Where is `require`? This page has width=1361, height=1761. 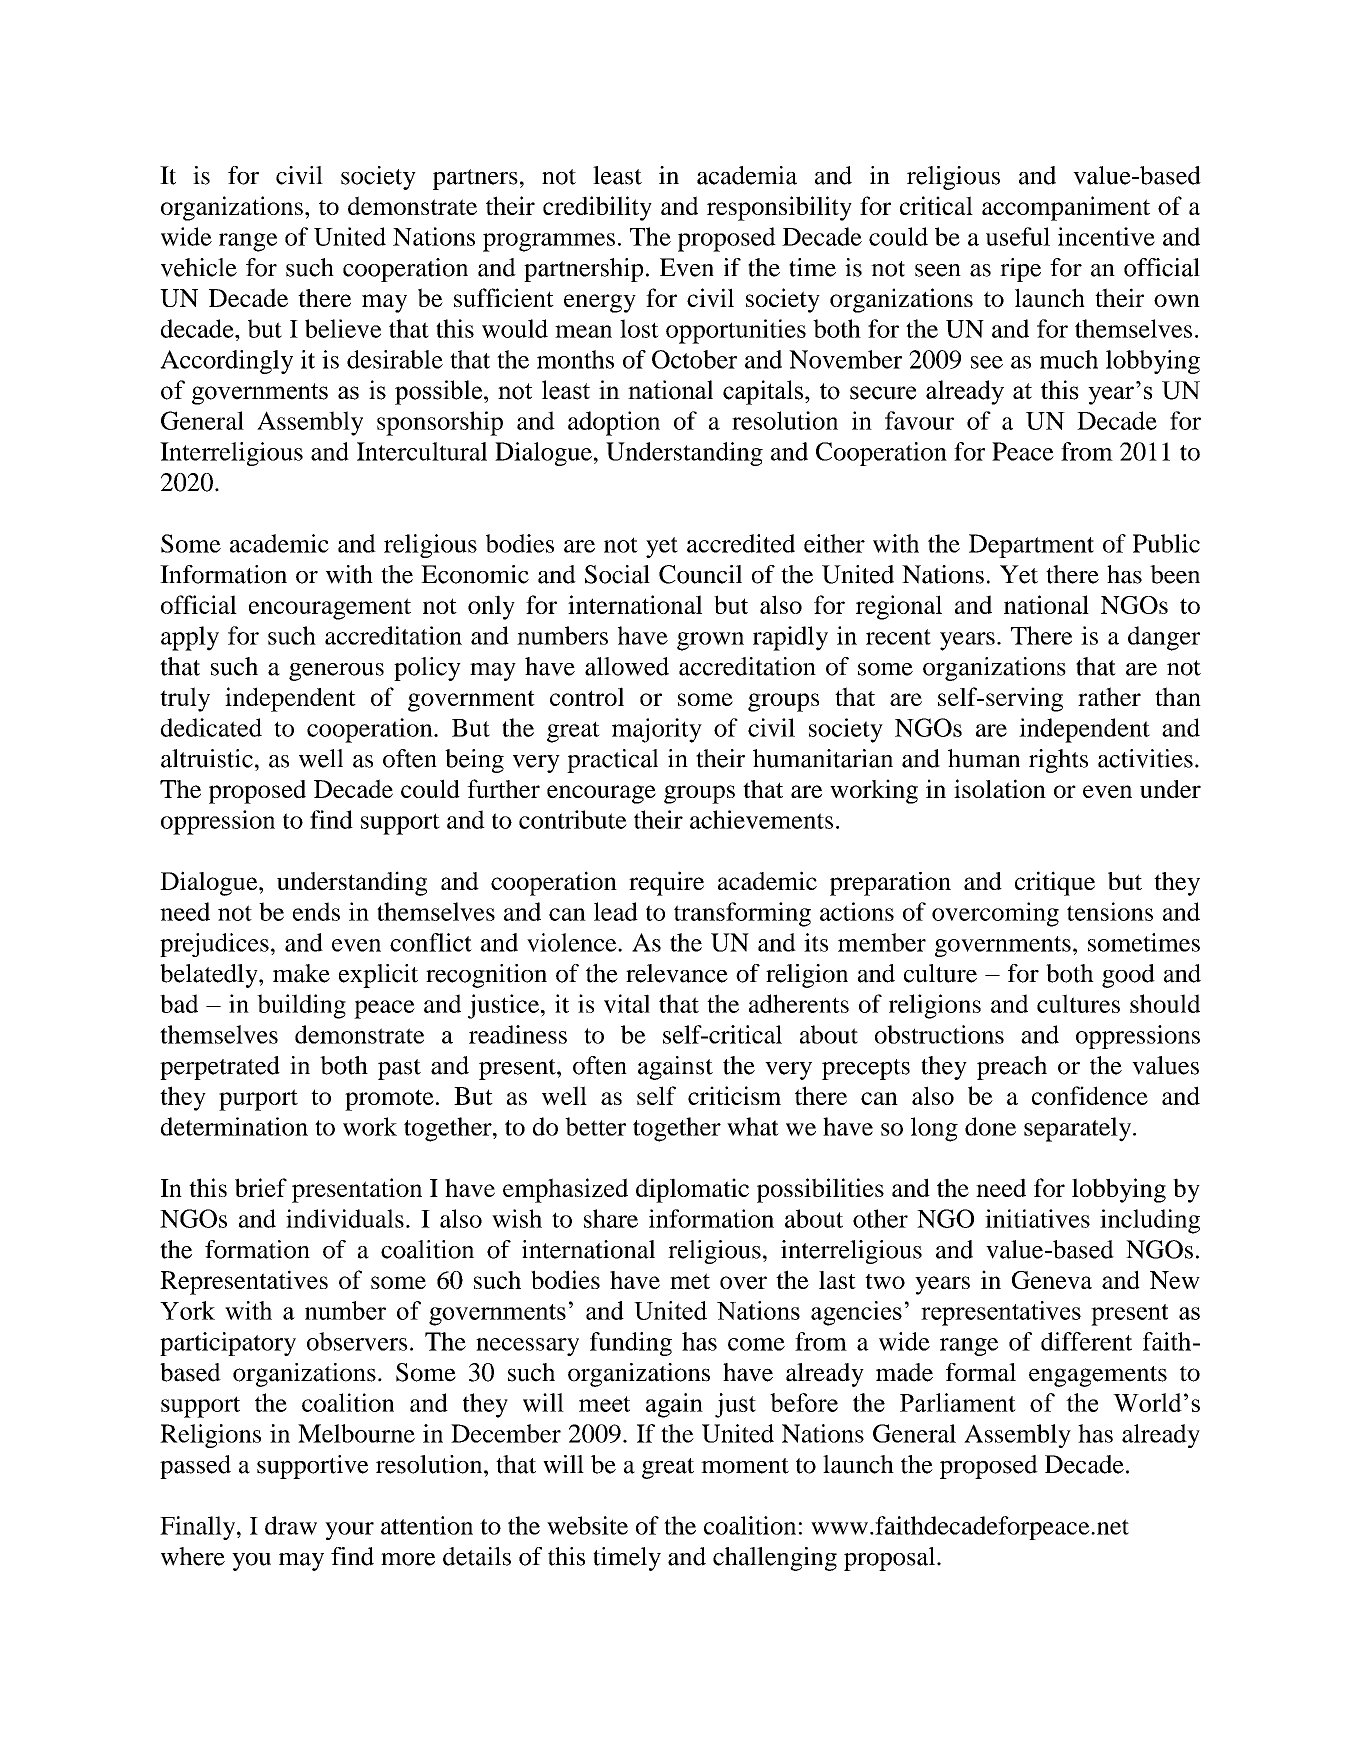
require is located at coordinates (666, 883).
